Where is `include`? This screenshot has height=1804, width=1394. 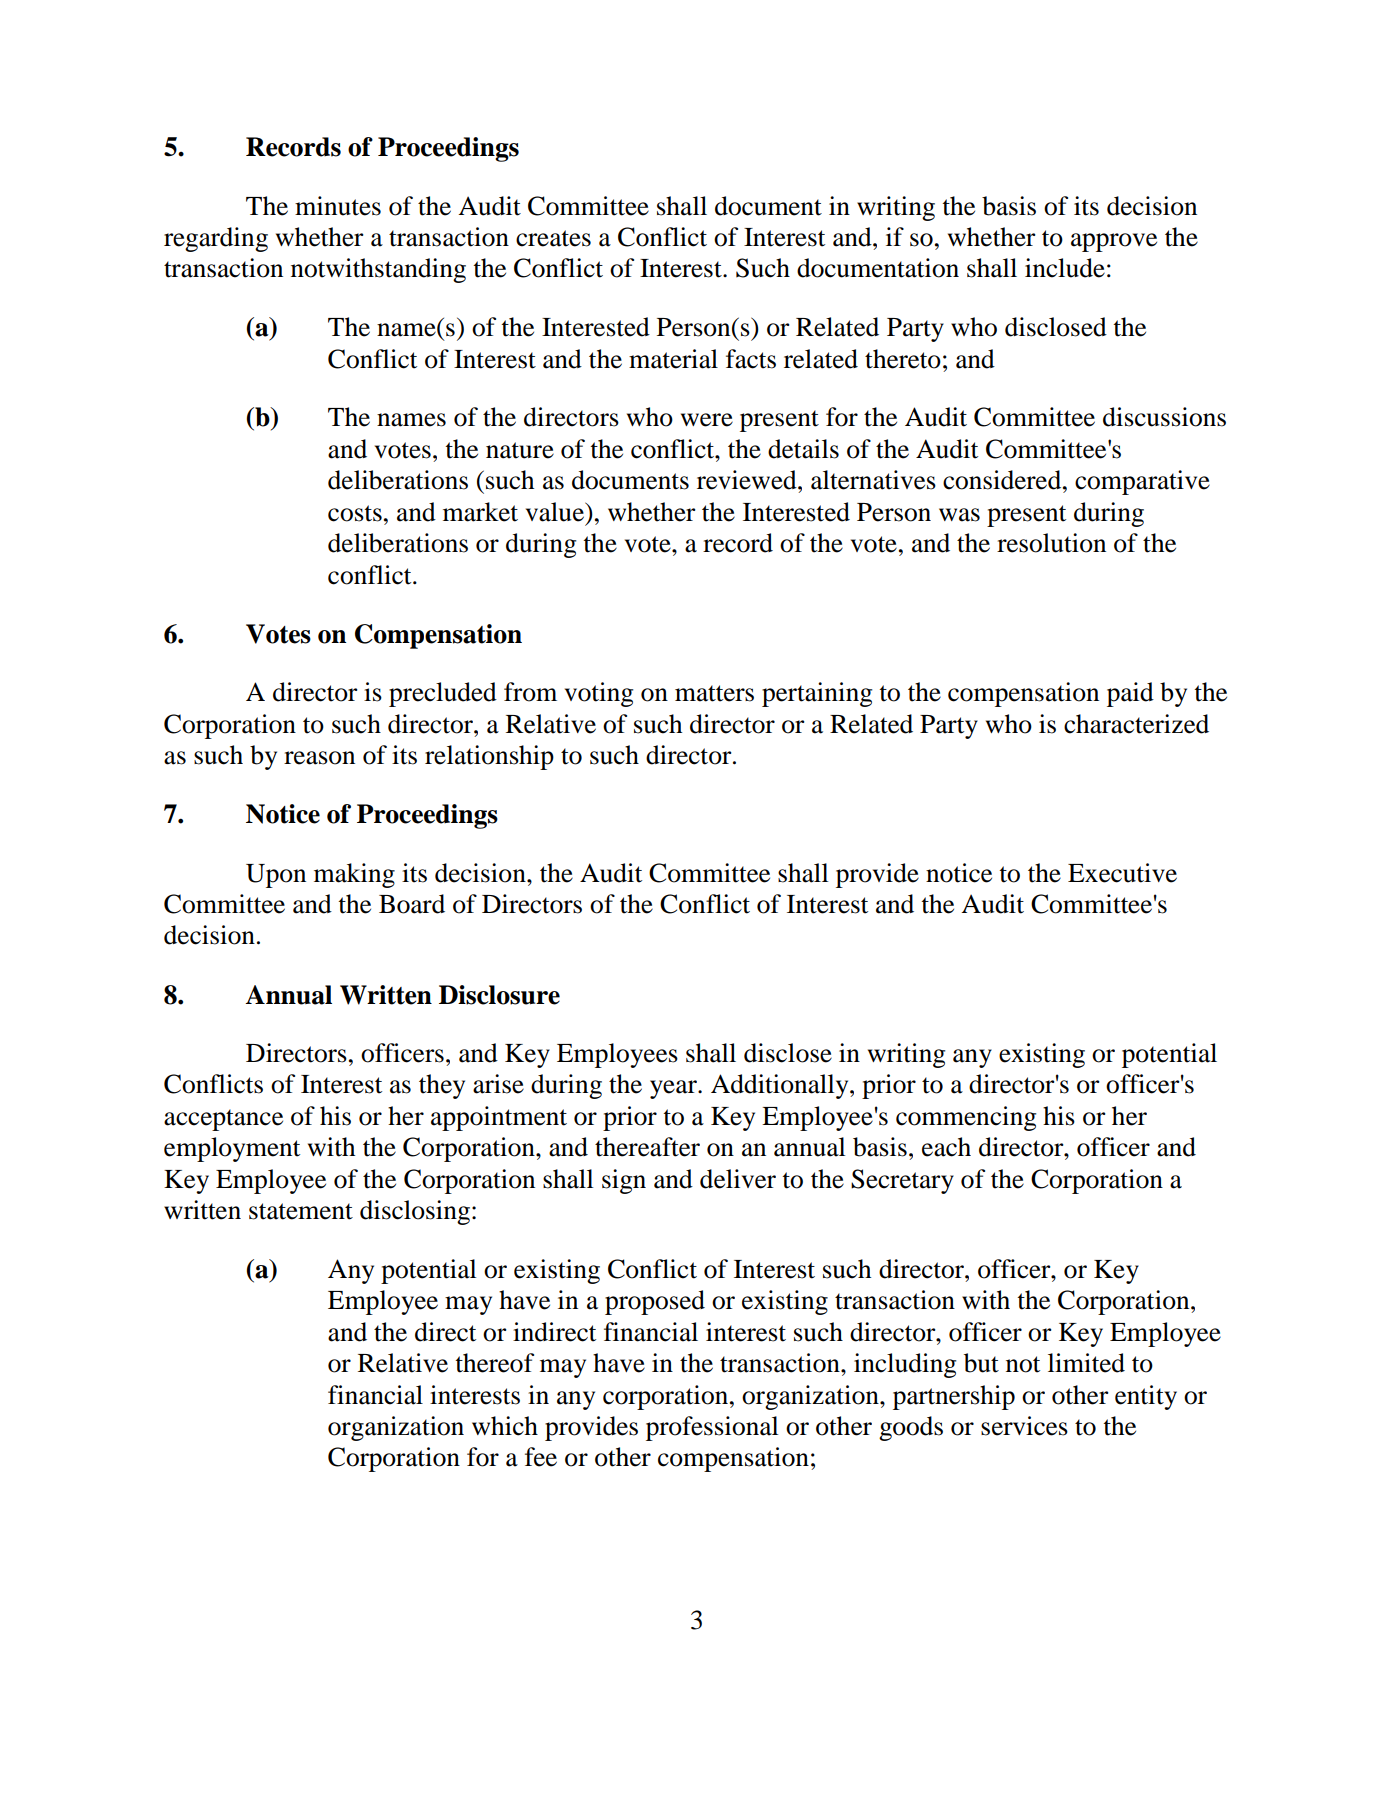
include is located at coordinates (1065, 268).
